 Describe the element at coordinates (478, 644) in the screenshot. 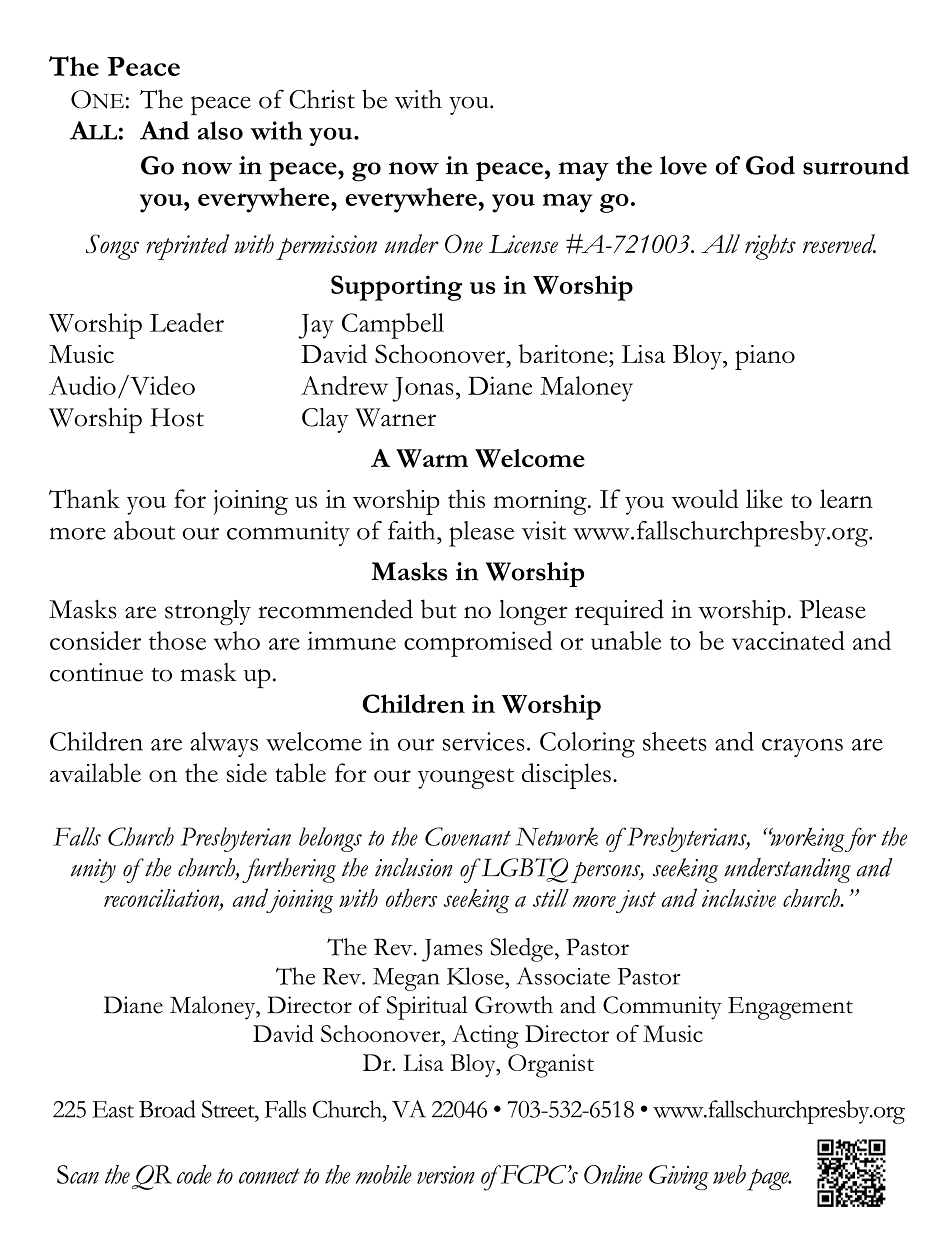

I see `compromised` at that location.
